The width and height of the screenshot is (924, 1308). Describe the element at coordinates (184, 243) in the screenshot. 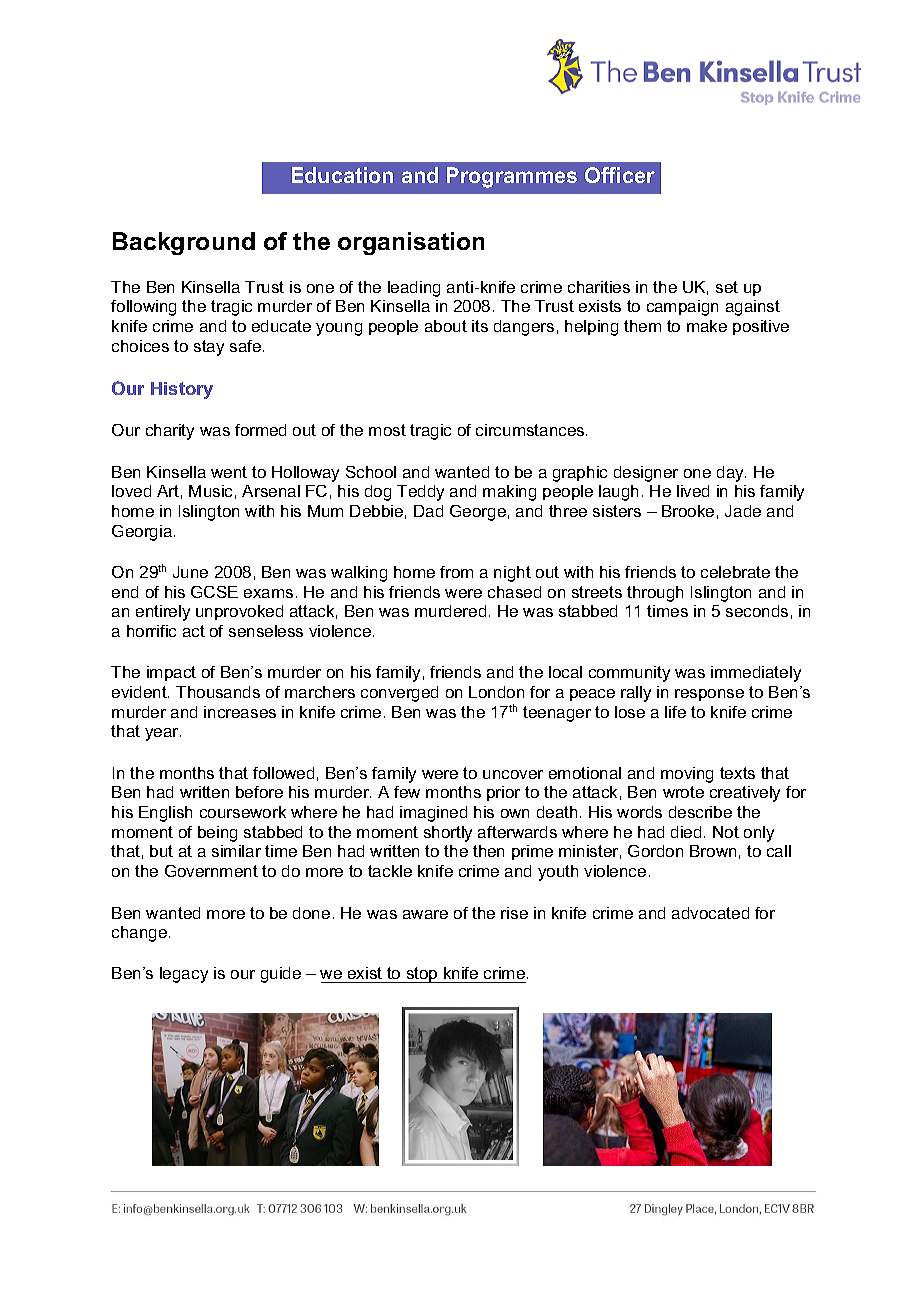

I see `Background` at that location.
